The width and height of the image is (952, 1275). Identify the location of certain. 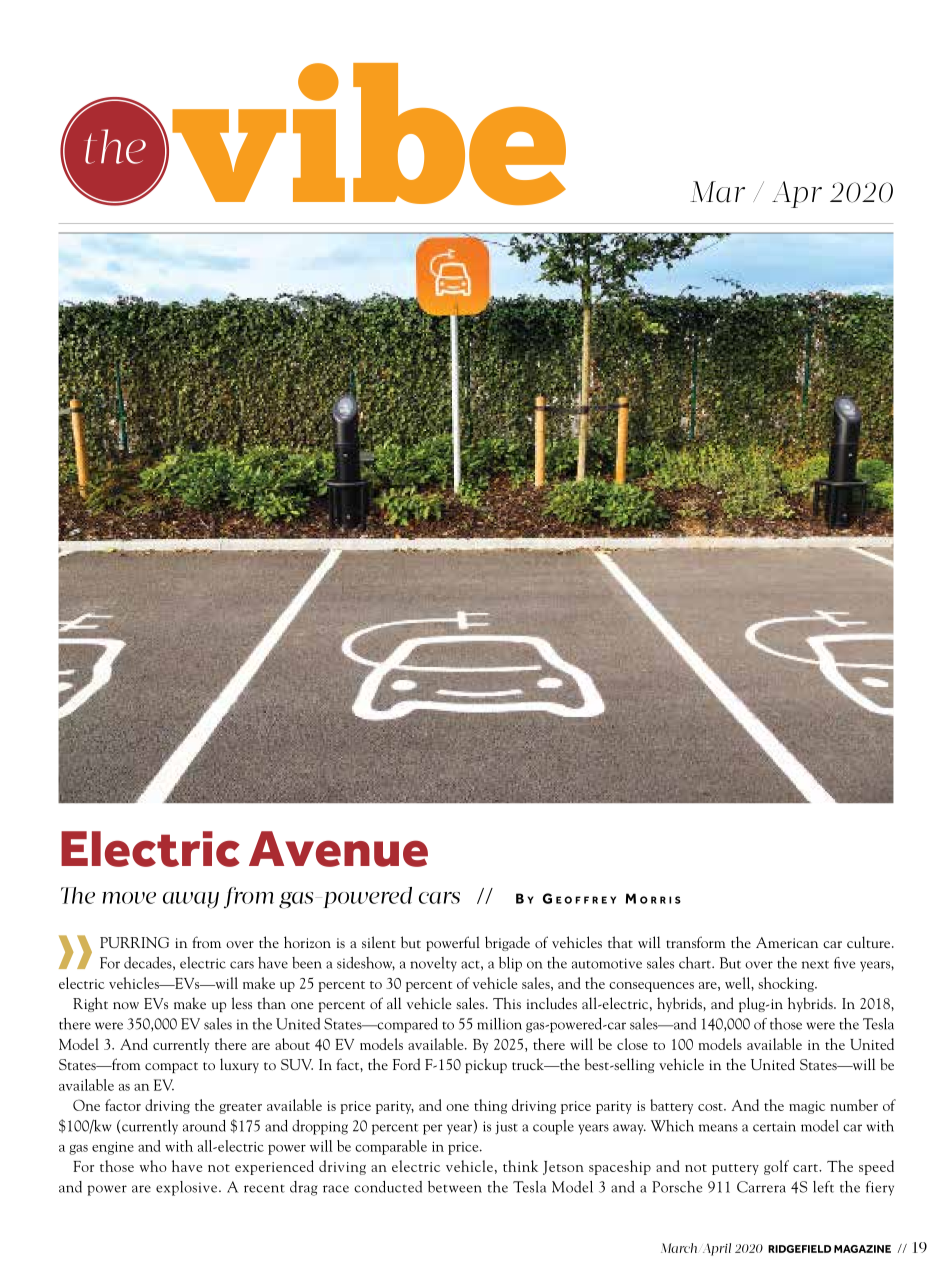
(774, 1126).
